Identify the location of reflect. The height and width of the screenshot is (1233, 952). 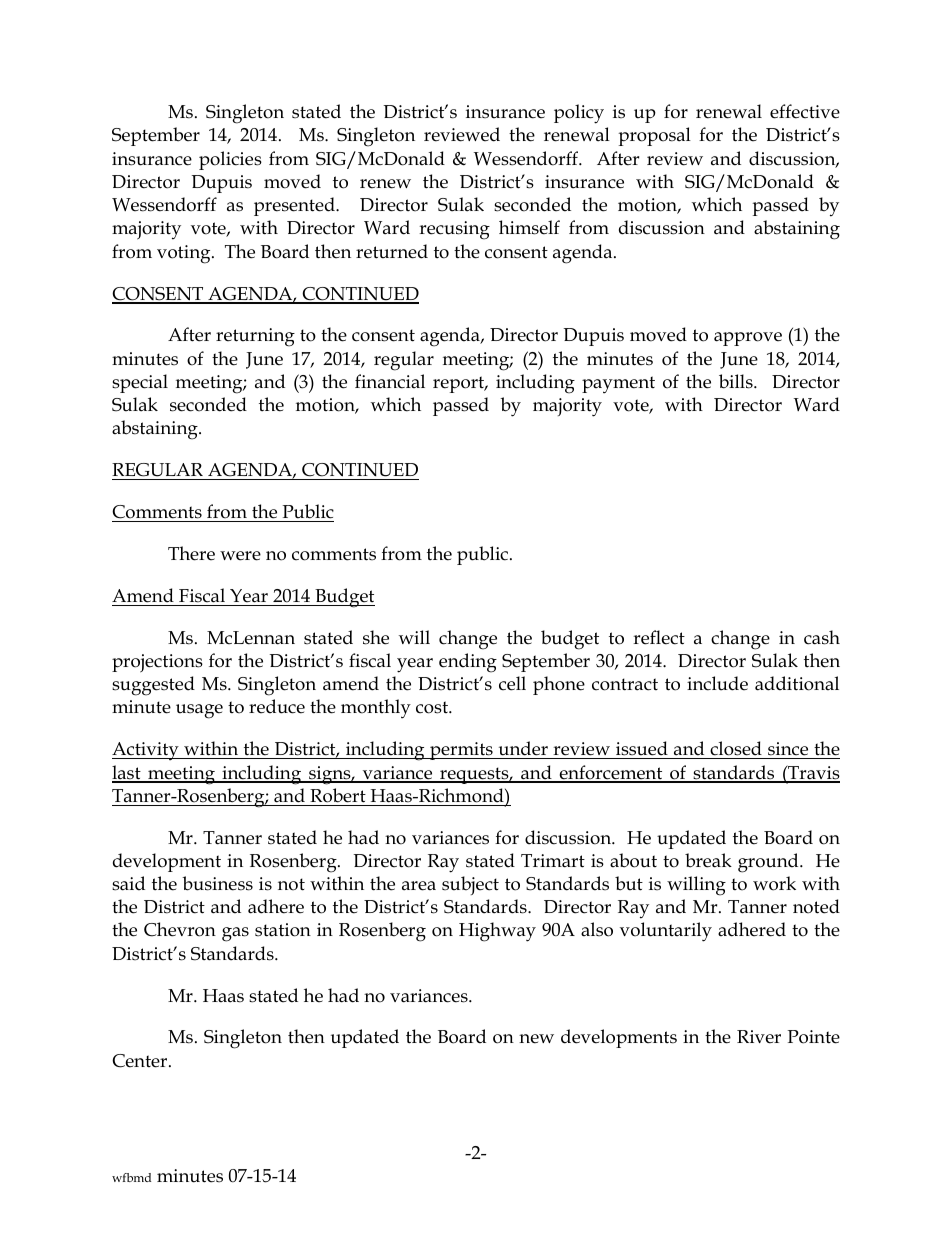
(659, 637).
